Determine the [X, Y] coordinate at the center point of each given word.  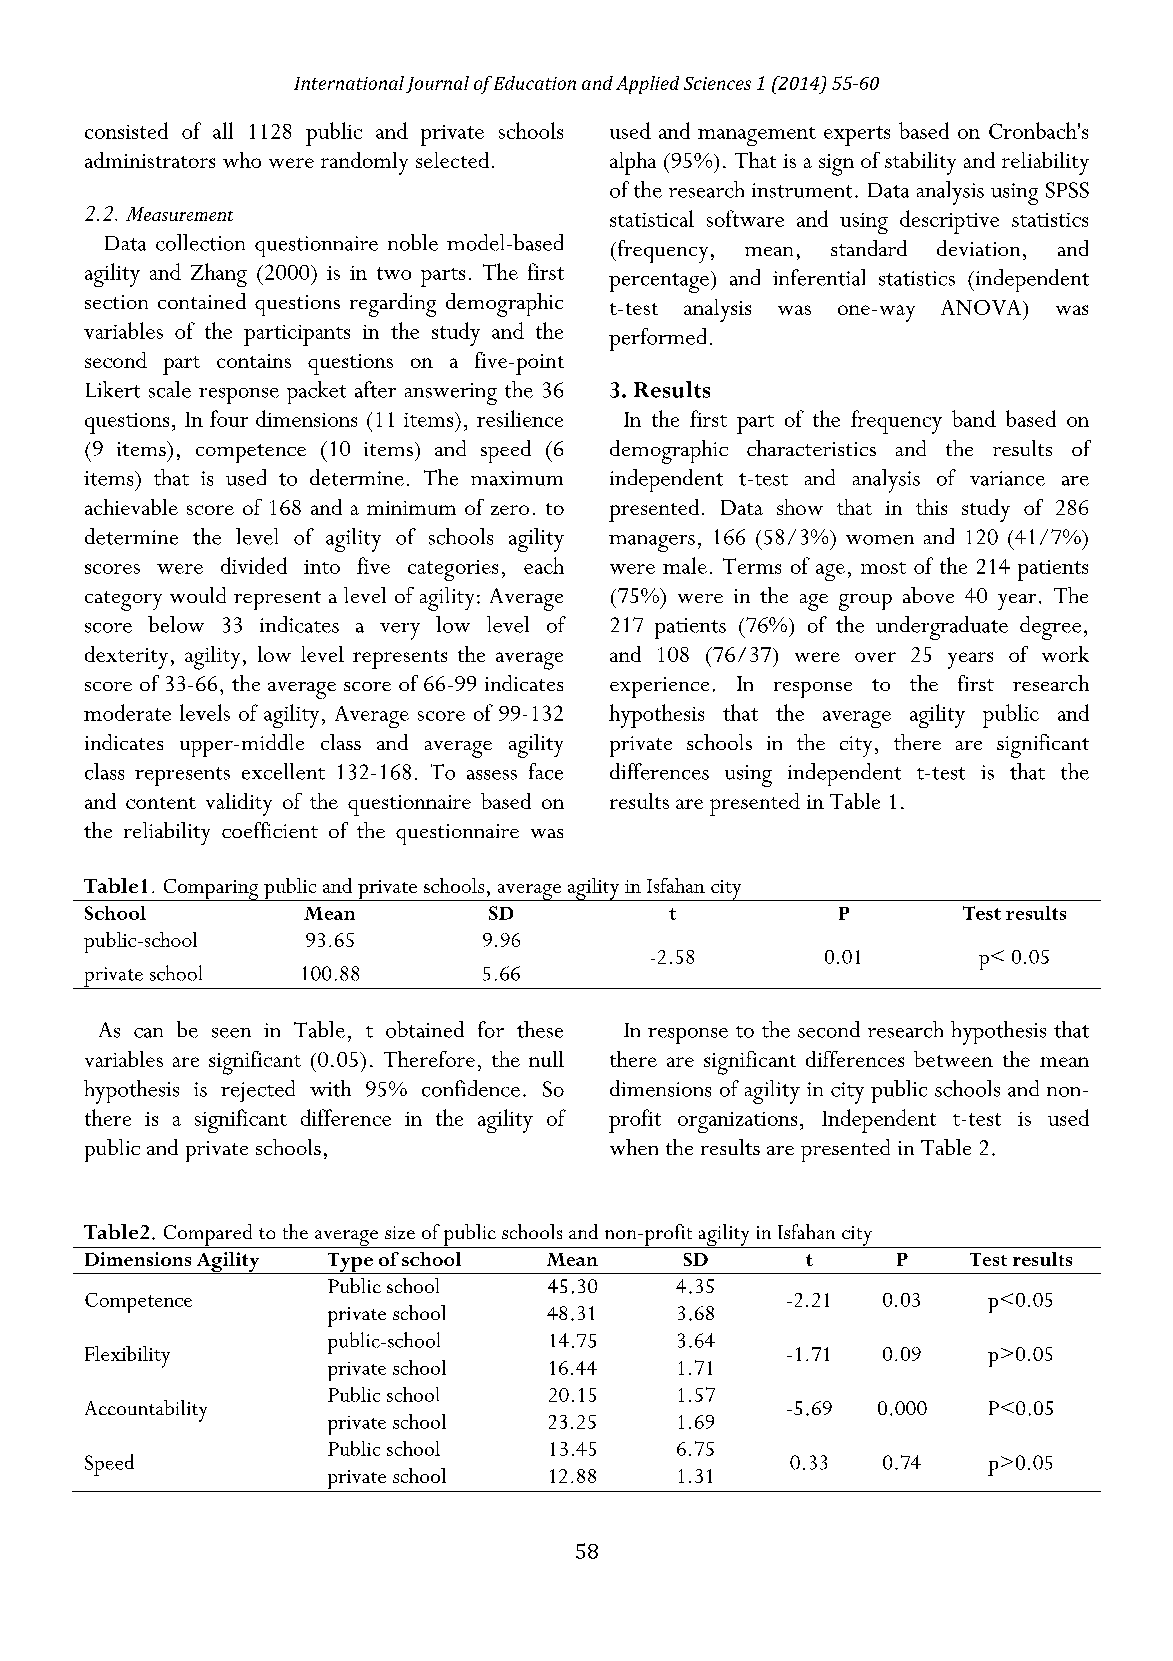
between [953, 1059]
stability [920, 163]
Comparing [211, 890]
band [974, 418]
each [544, 565]
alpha [633, 163]
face [546, 771]
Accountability [146, 1411]
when [634, 1147]
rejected [258, 1091]
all [223, 130]
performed [657, 339]
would [198, 595]
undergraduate [942, 628]
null [546, 1059]
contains [254, 361]
